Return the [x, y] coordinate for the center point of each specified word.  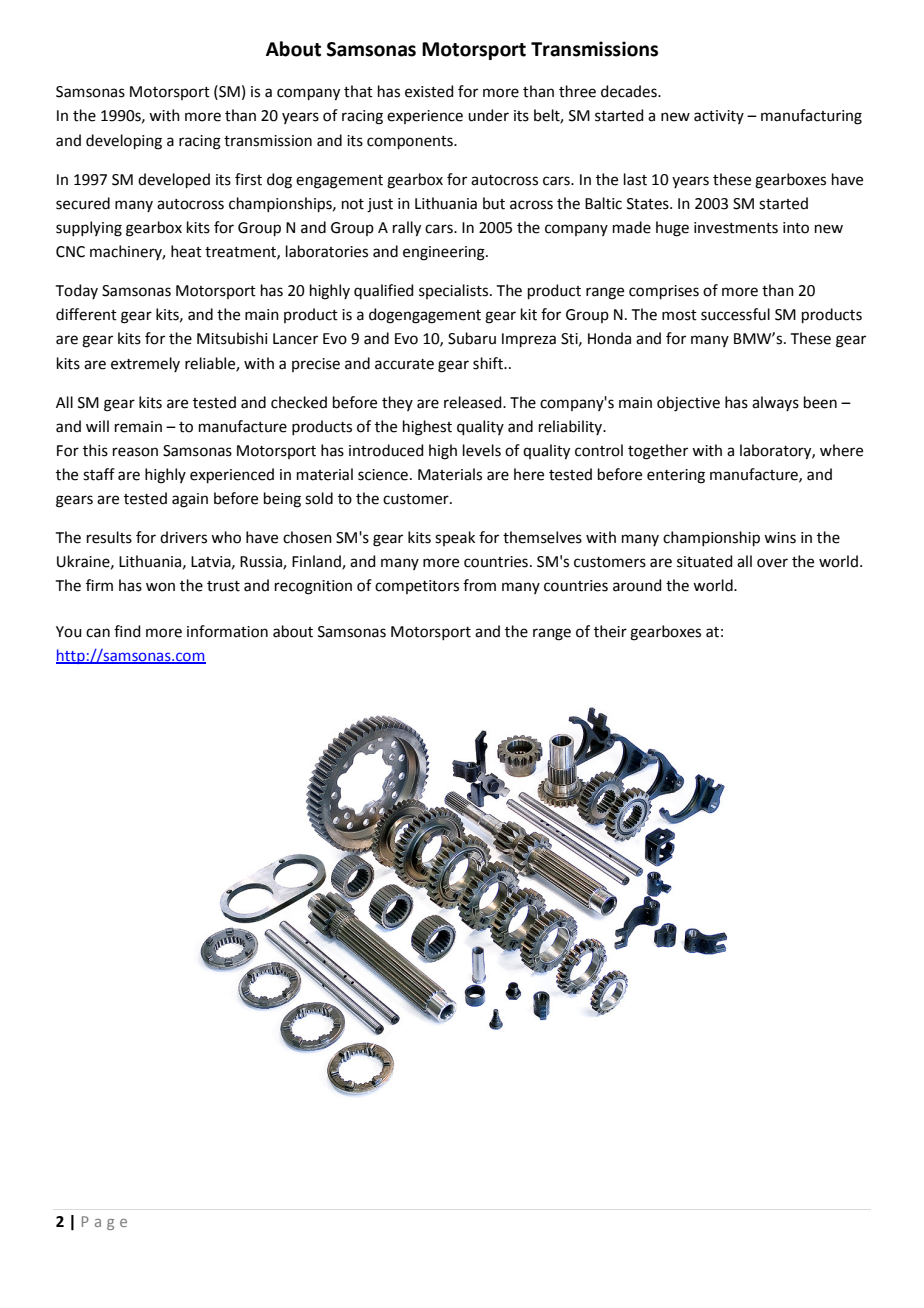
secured [83, 203]
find [127, 631]
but [494, 203]
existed [429, 91]
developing [124, 142]
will [97, 426]
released [474, 402]
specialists [455, 291]
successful [735, 314]
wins [780, 538]
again [190, 500]
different [86, 314]
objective [688, 404]
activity [719, 117]
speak [455, 538]
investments [736, 228]
